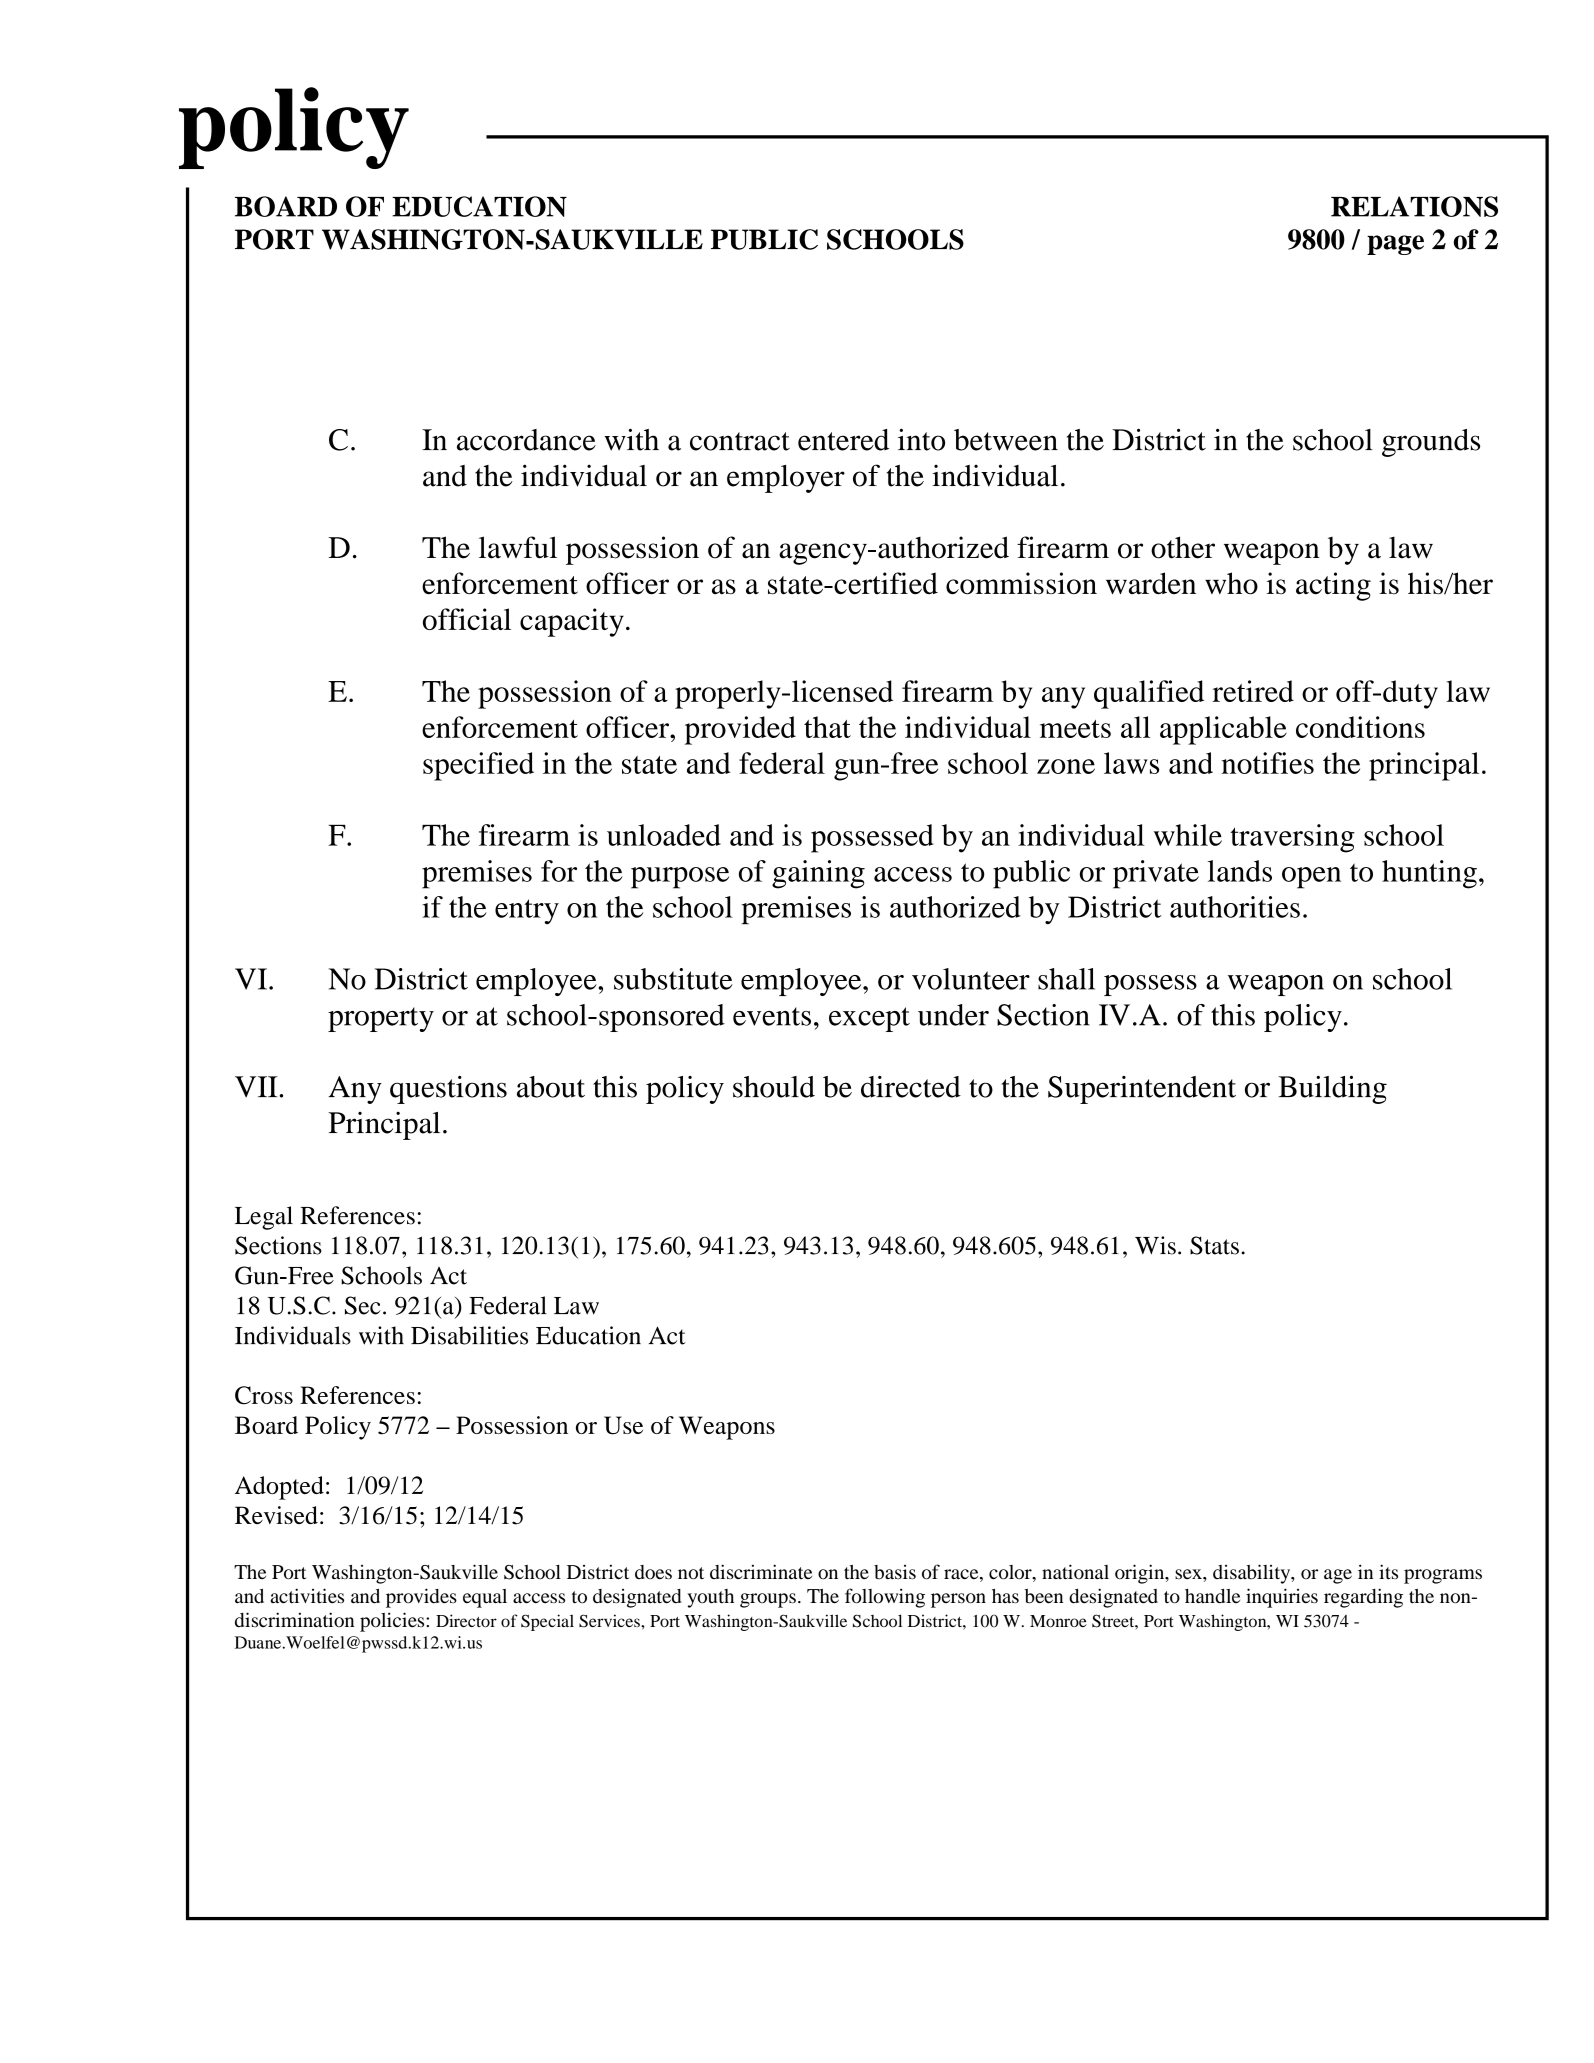  I want to click on provides, so click(421, 1598).
